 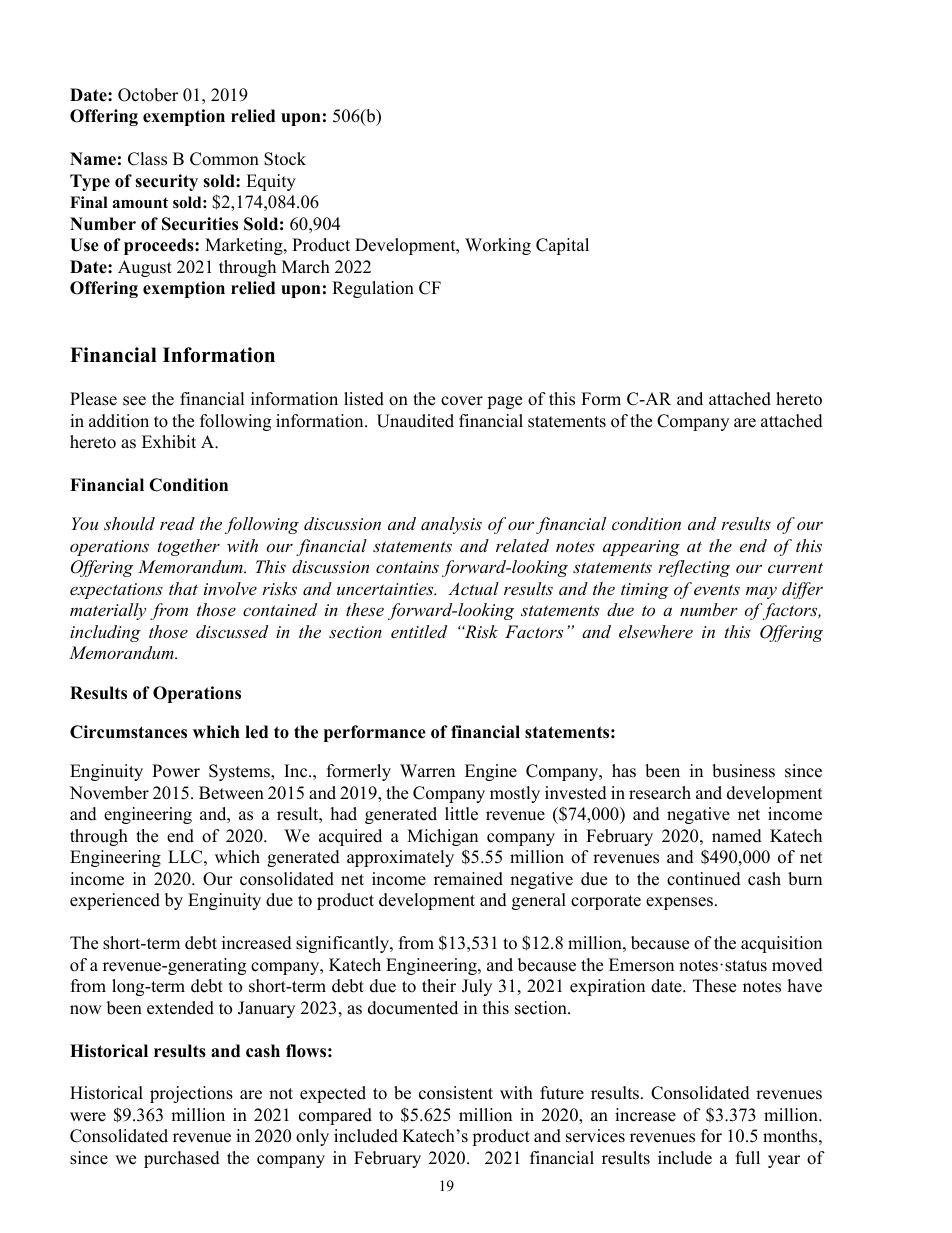 I want to click on purchased, so click(x=182, y=1159).
